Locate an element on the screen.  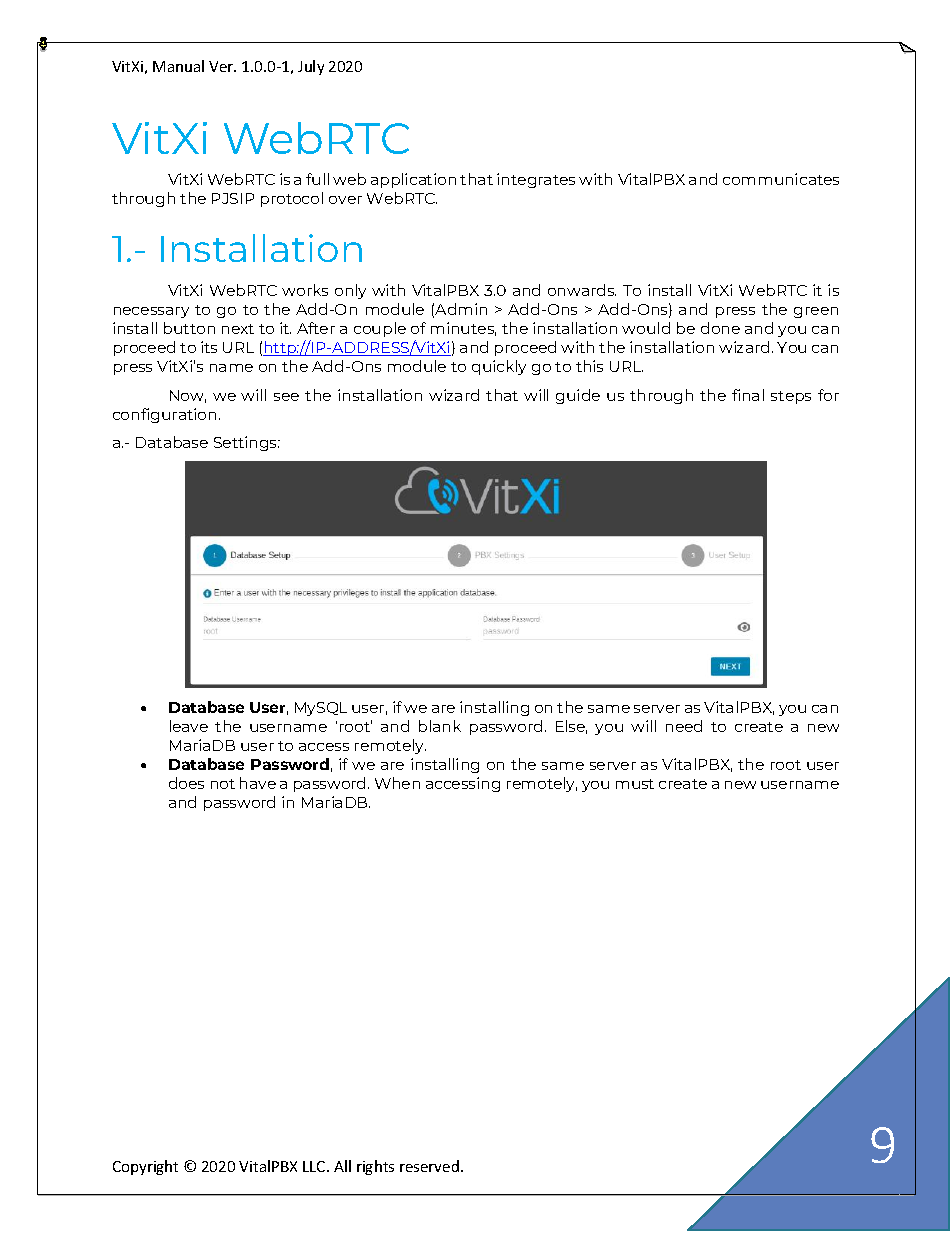
When is located at coordinates (397, 783).
